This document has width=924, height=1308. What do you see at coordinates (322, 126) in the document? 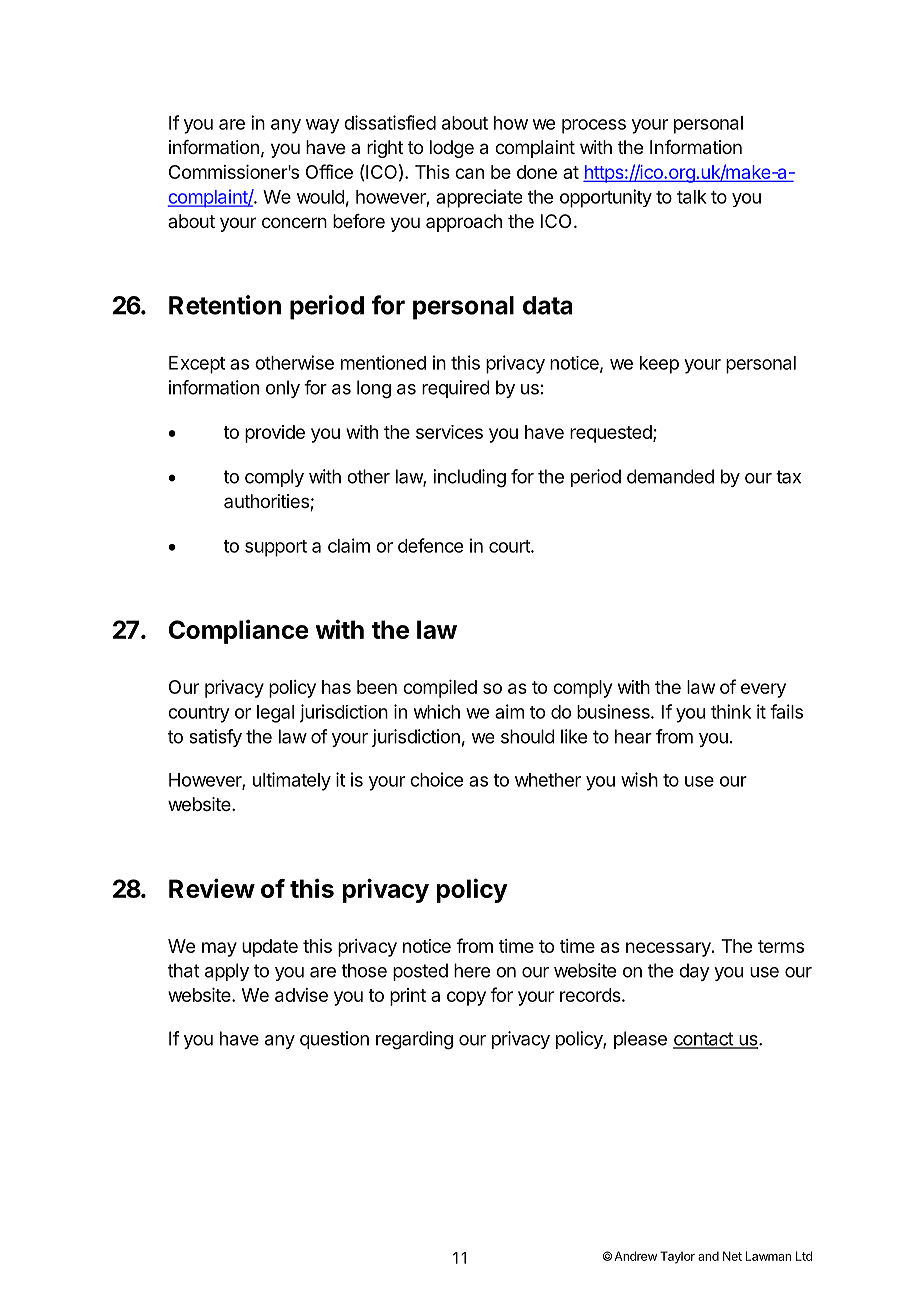
I see `way` at bounding box center [322, 126].
